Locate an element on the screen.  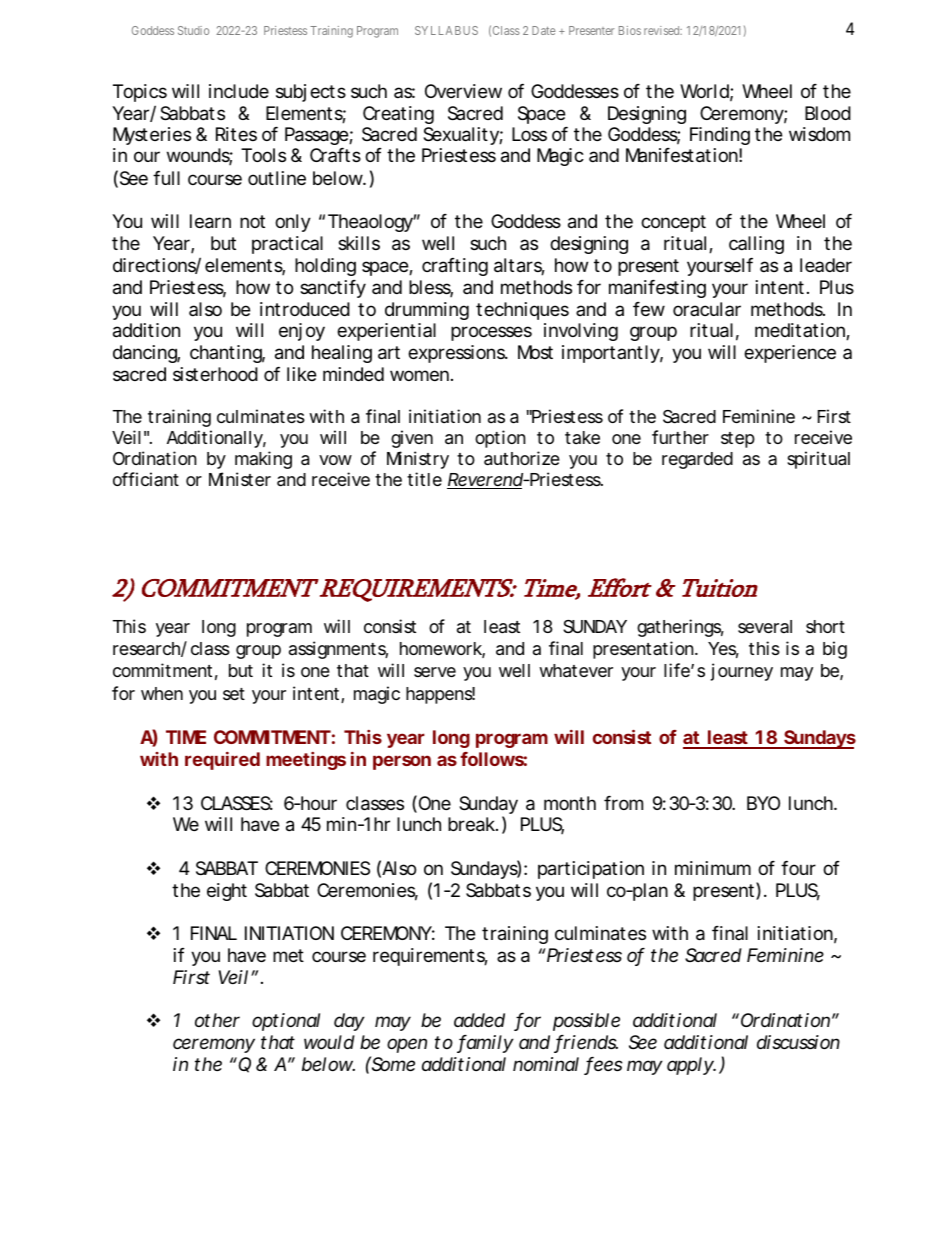
other is located at coordinates (217, 1020).
